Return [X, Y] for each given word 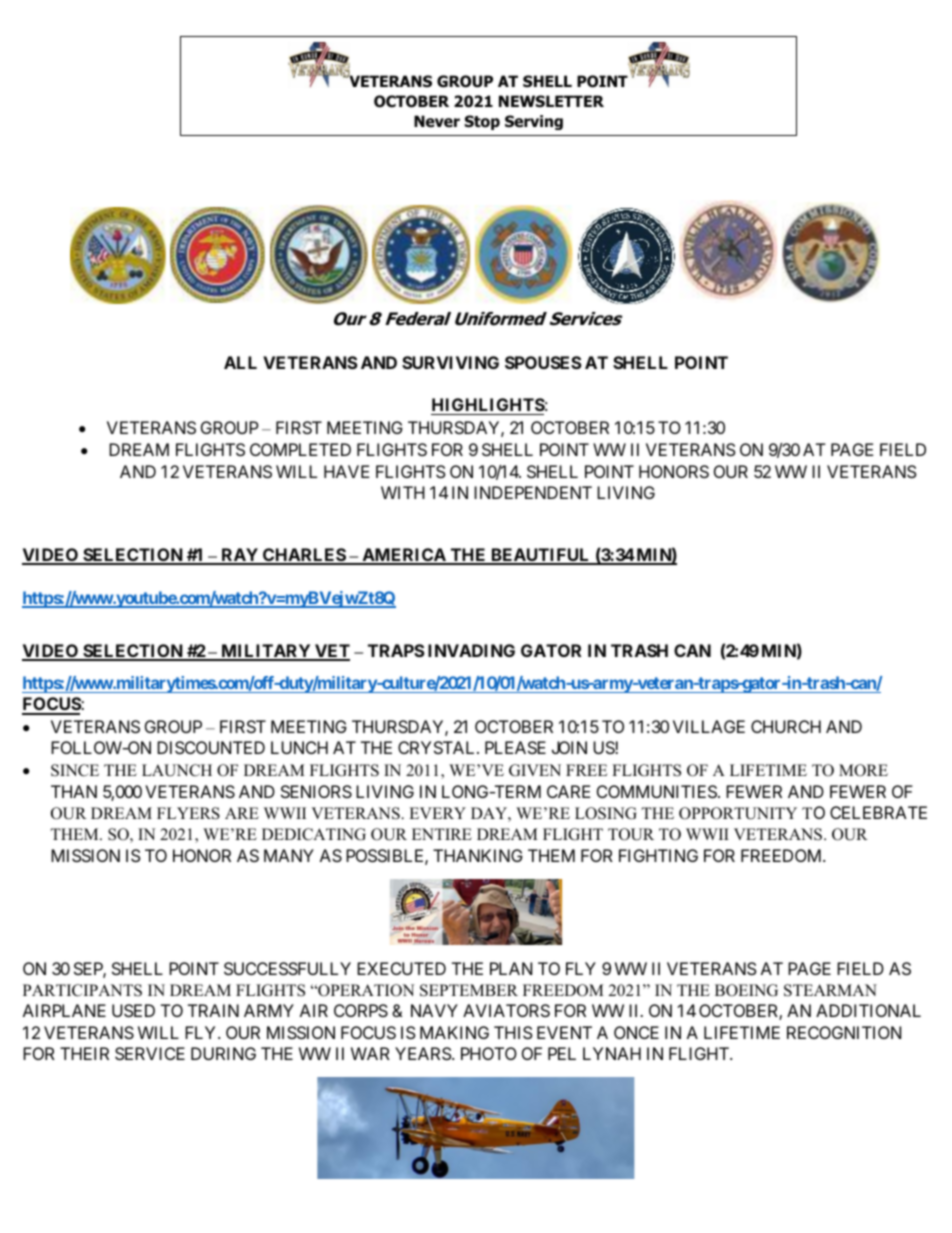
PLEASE [515, 747]
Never [437, 121]
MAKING [454, 1032]
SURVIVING [450, 362]
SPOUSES [543, 362]
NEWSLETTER [551, 101]
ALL [240, 362]
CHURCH [786, 726]
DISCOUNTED [211, 747]
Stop [482, 122]
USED [133, 1010]
